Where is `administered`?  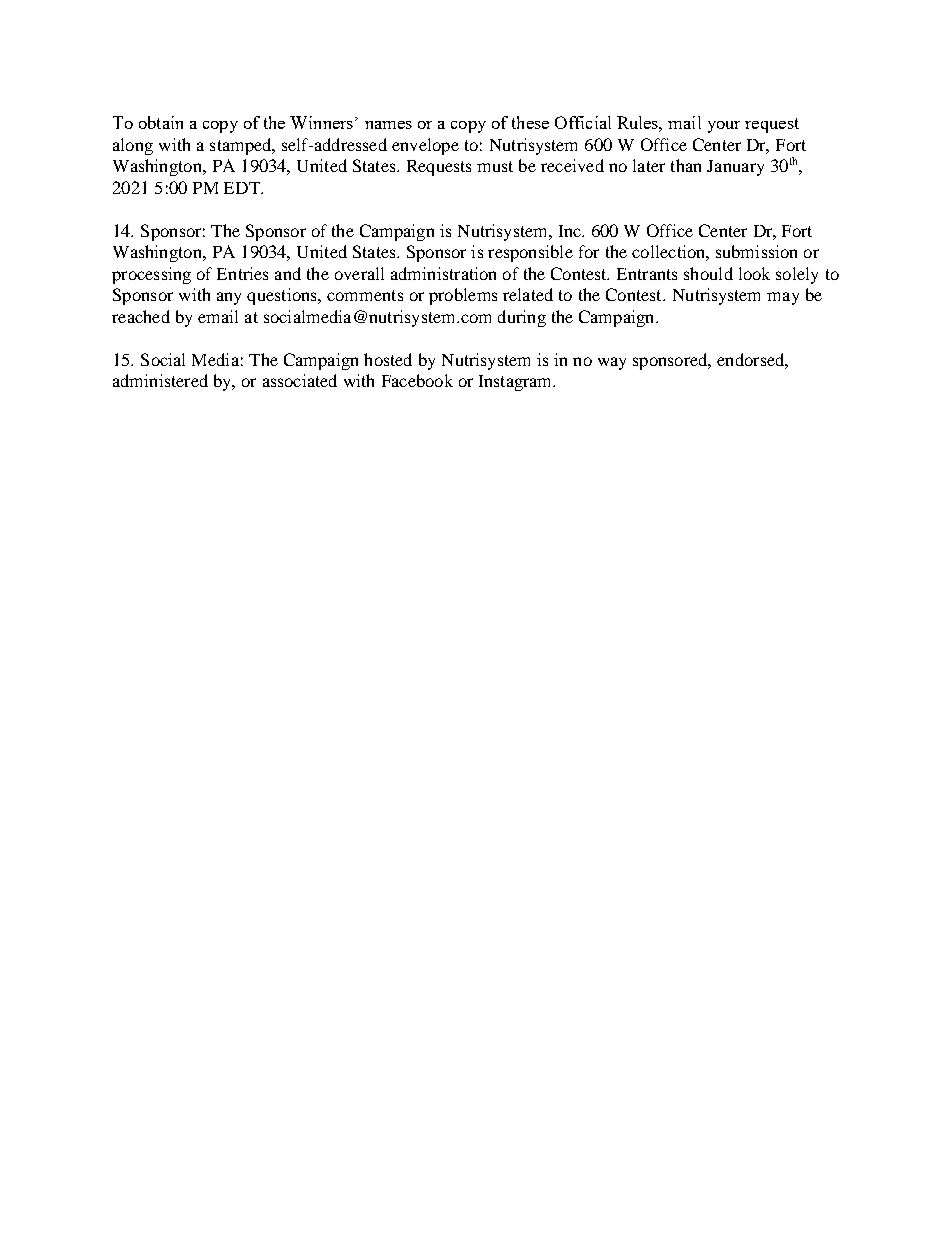
administered is located at coordinates (160, 380).
